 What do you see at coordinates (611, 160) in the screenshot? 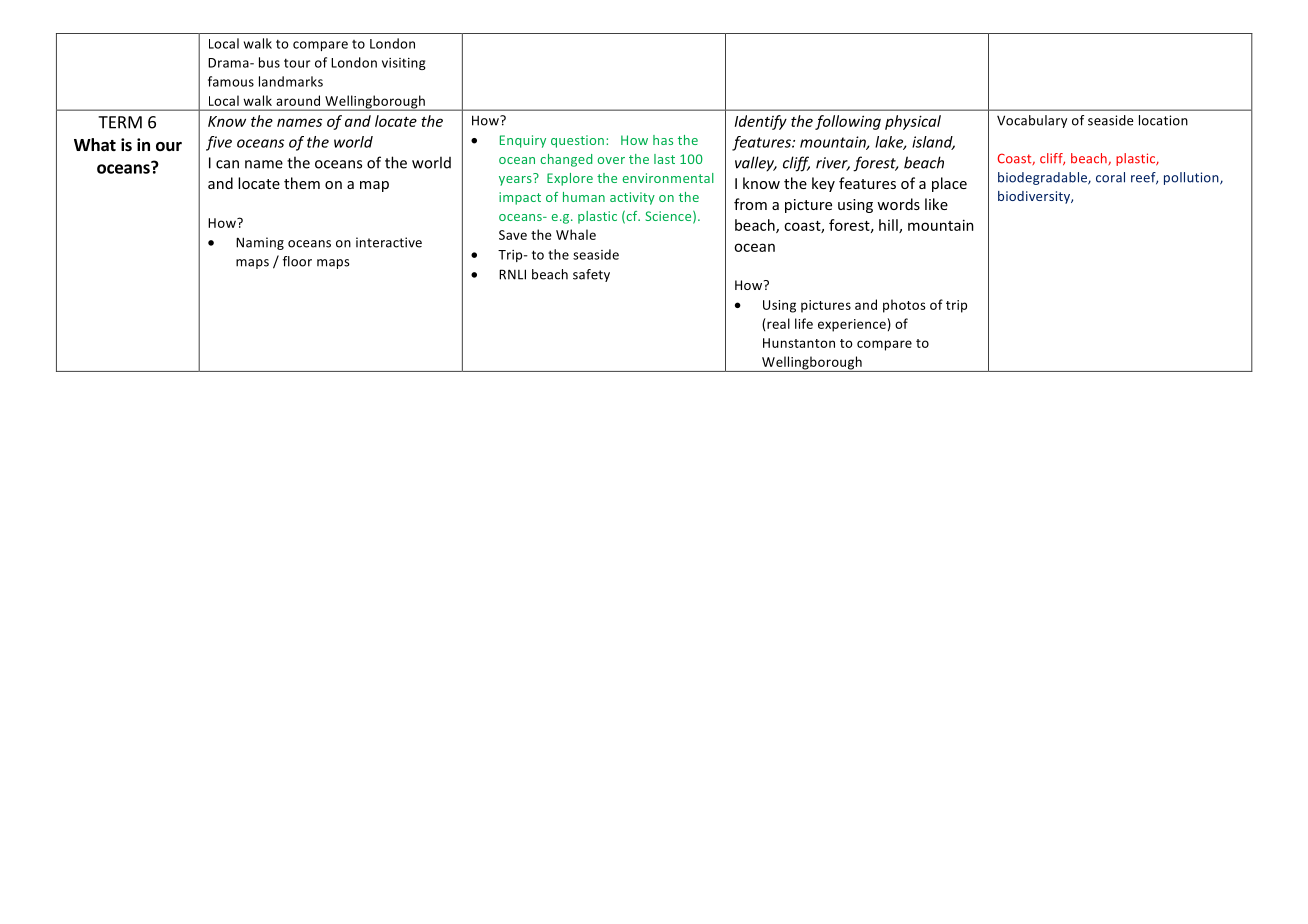
I see `over` at bounding box center [611, 160].
